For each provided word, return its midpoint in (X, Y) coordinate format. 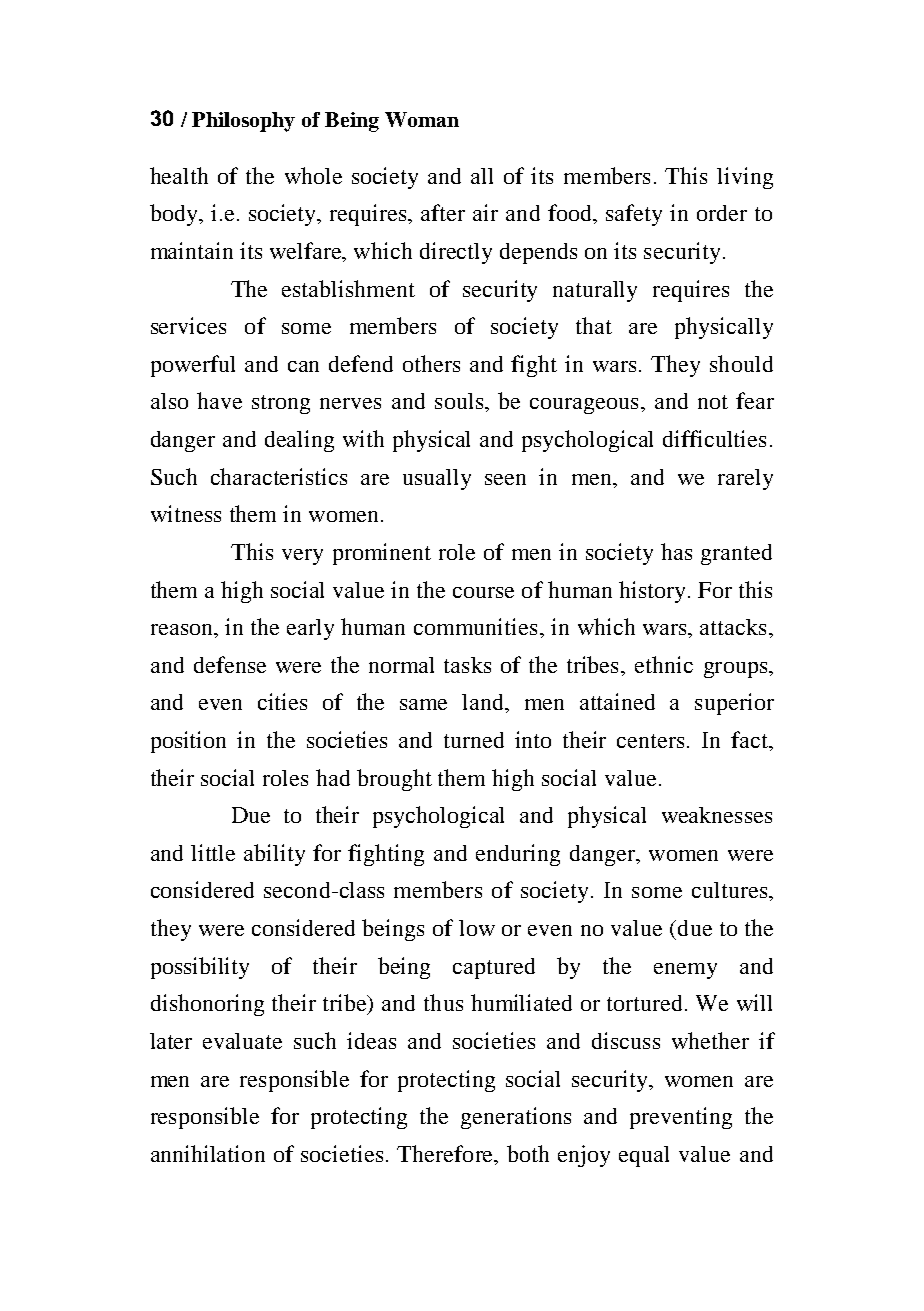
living (745, 178)
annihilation (208, 1153)
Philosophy (243, 122)
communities (477, 626)
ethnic (664, 664)
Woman (422, 119)
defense (230, 664)
